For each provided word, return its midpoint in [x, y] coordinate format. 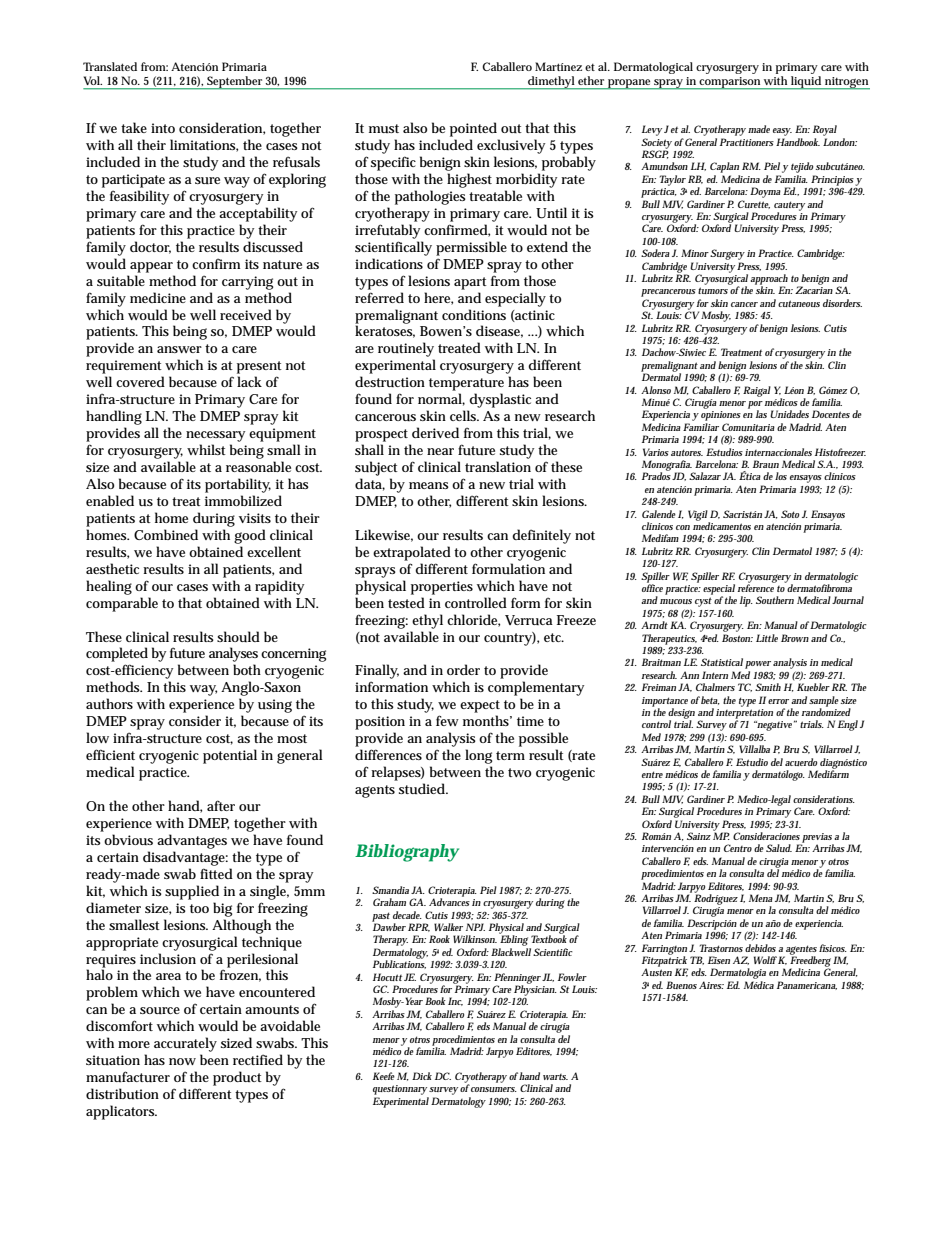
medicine [158, 297]
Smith [768, 687]
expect [480, 706]
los [781, 476]
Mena [761, 898]
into [163, 128]
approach [769, 280]
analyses [233, 656]
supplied [192, 892]
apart [470, 283]
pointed [473, 129]
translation [498, 466]
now [182, 1061]
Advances [449, 901]
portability [238, 485]
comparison [730, 83]
